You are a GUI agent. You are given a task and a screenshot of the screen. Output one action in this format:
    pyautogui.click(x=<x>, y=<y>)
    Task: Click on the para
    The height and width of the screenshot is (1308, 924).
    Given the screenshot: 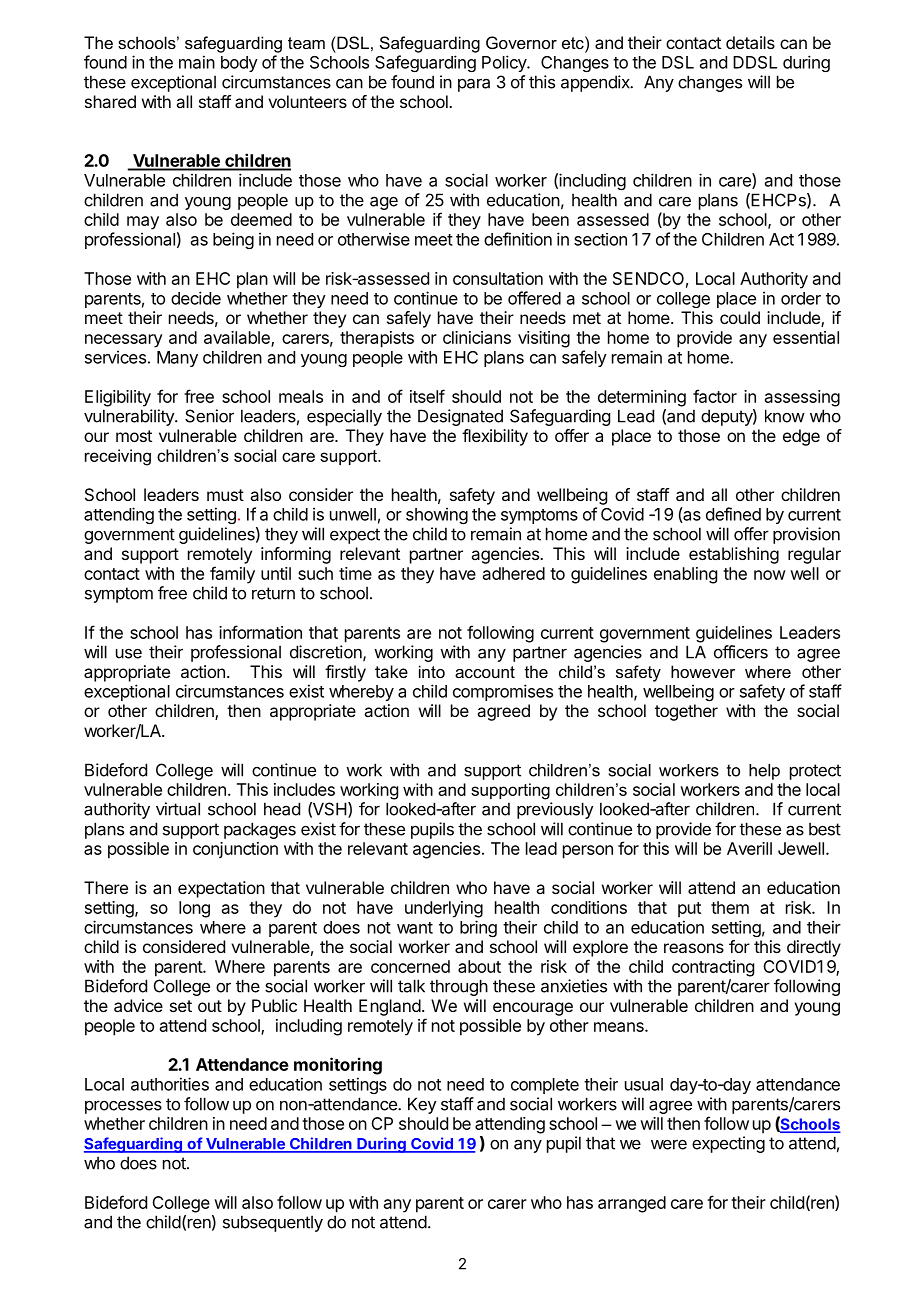 What is the action you would take?
    pyautogui.click(x=474, y=85)
